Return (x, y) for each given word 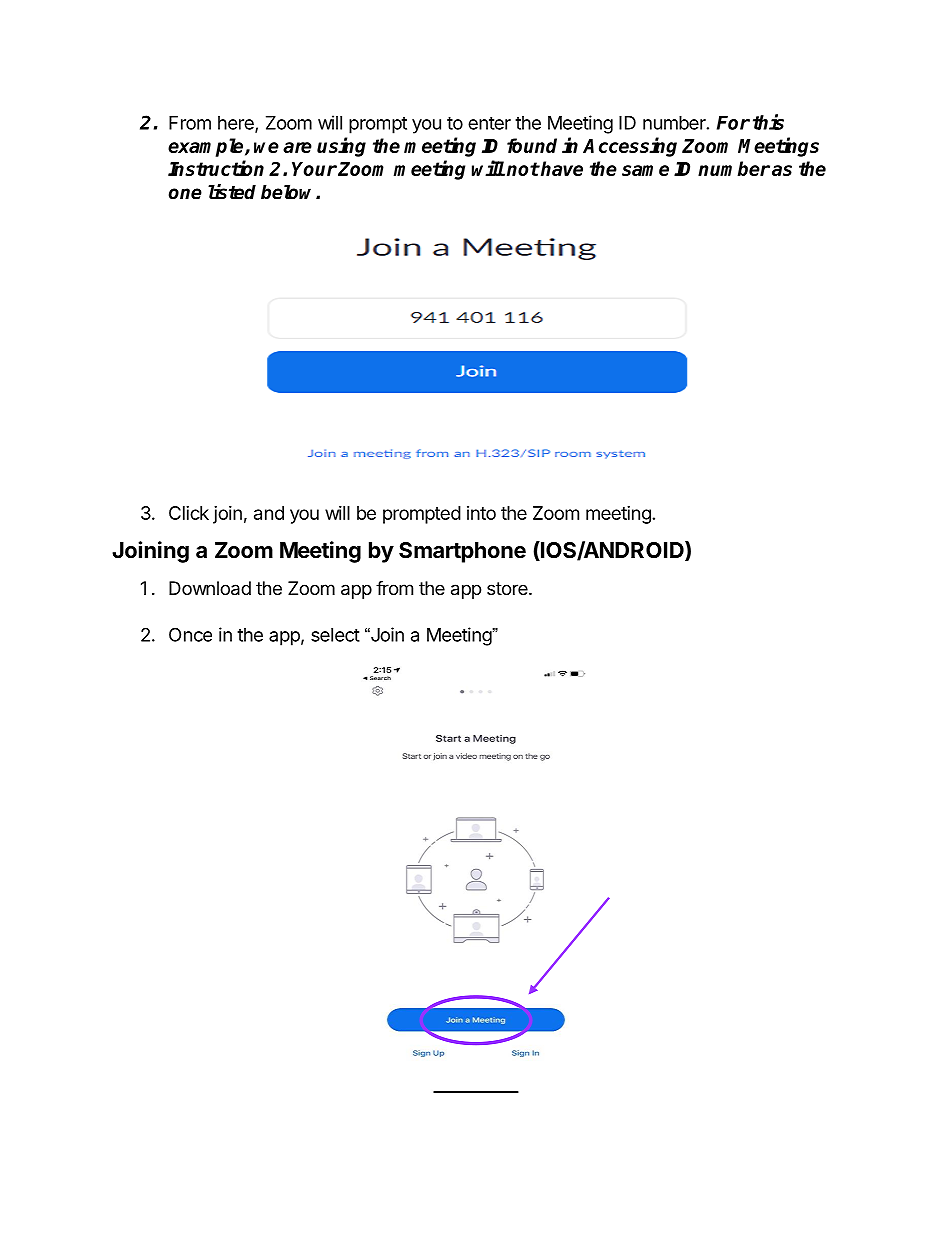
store (508, 588)
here (237, 124)
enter (489, 123)
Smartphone (462, 552)
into (481, 513)
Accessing (630, 147)
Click (189, 513)
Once (190, 634)
